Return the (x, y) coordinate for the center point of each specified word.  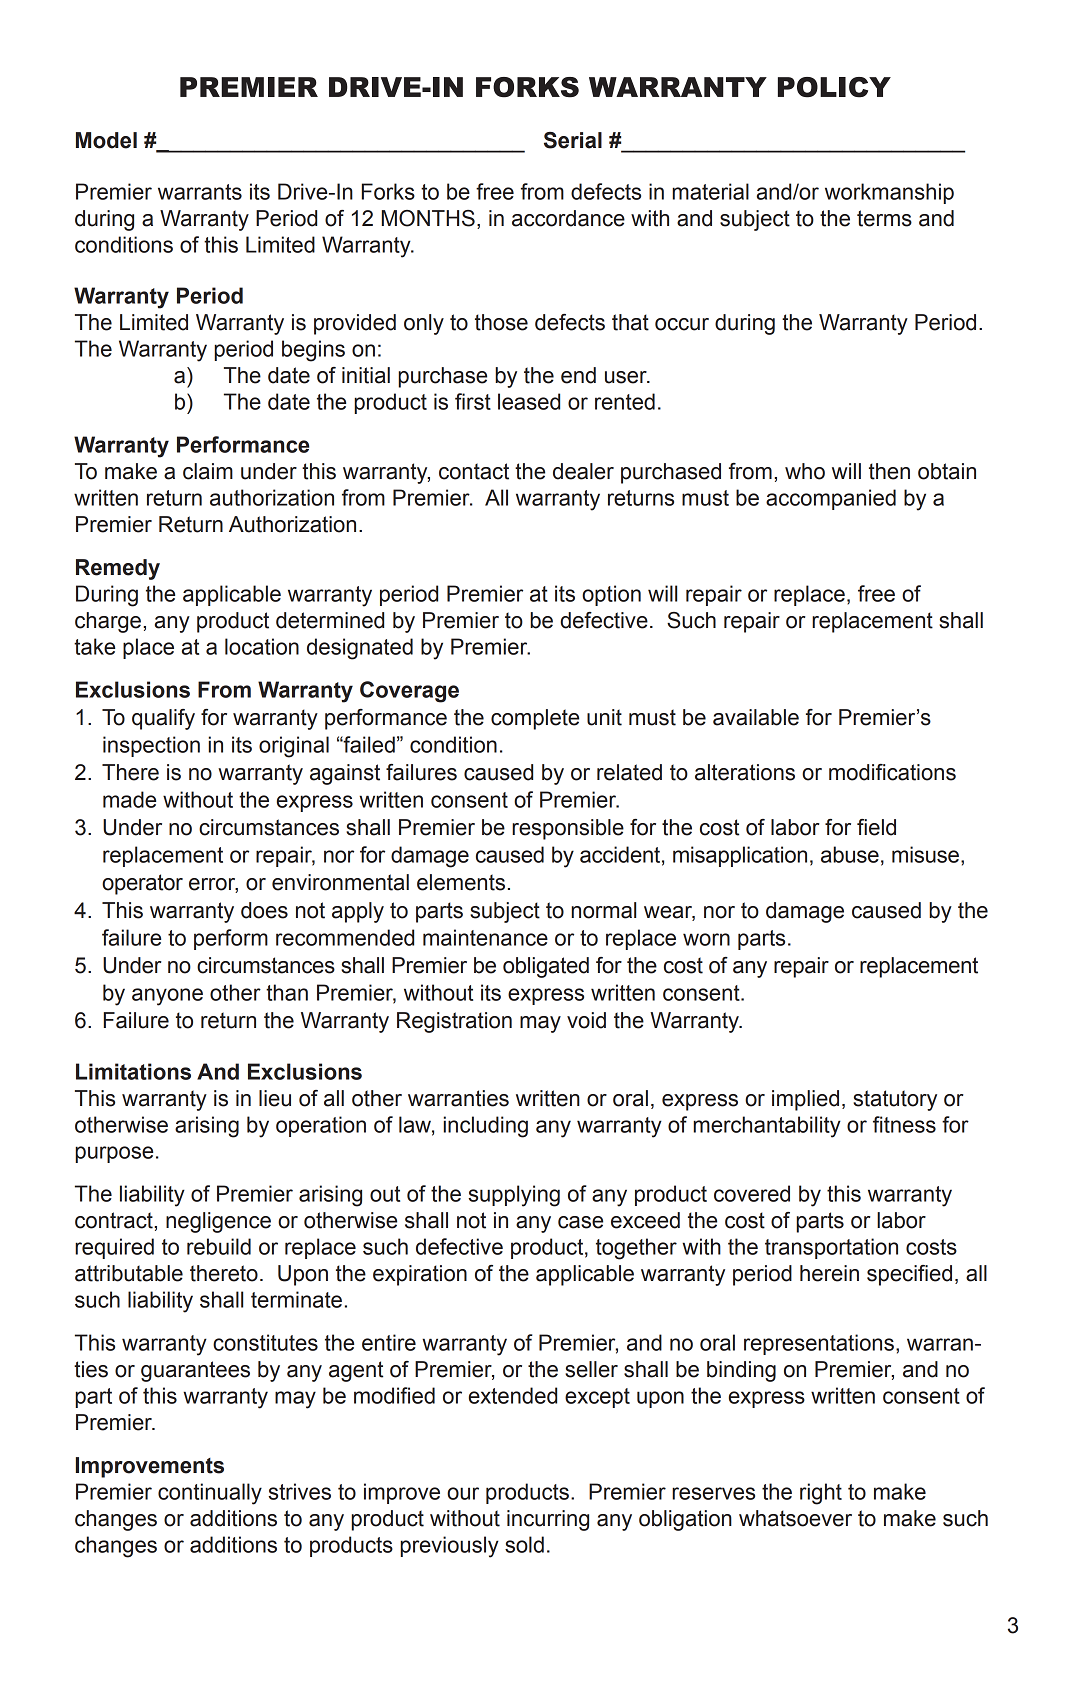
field (876, 827)
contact (474, 471)
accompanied (831, 499)
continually (210, 1494)
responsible (568, 829)
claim (208, 471)
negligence (218, 1222)
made (129, 799)
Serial (573, 140)
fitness (904, 1124)
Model (106, 140)
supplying (514, 1196)
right (821, 1494)
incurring (548, 1520)
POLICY (834, 87)
